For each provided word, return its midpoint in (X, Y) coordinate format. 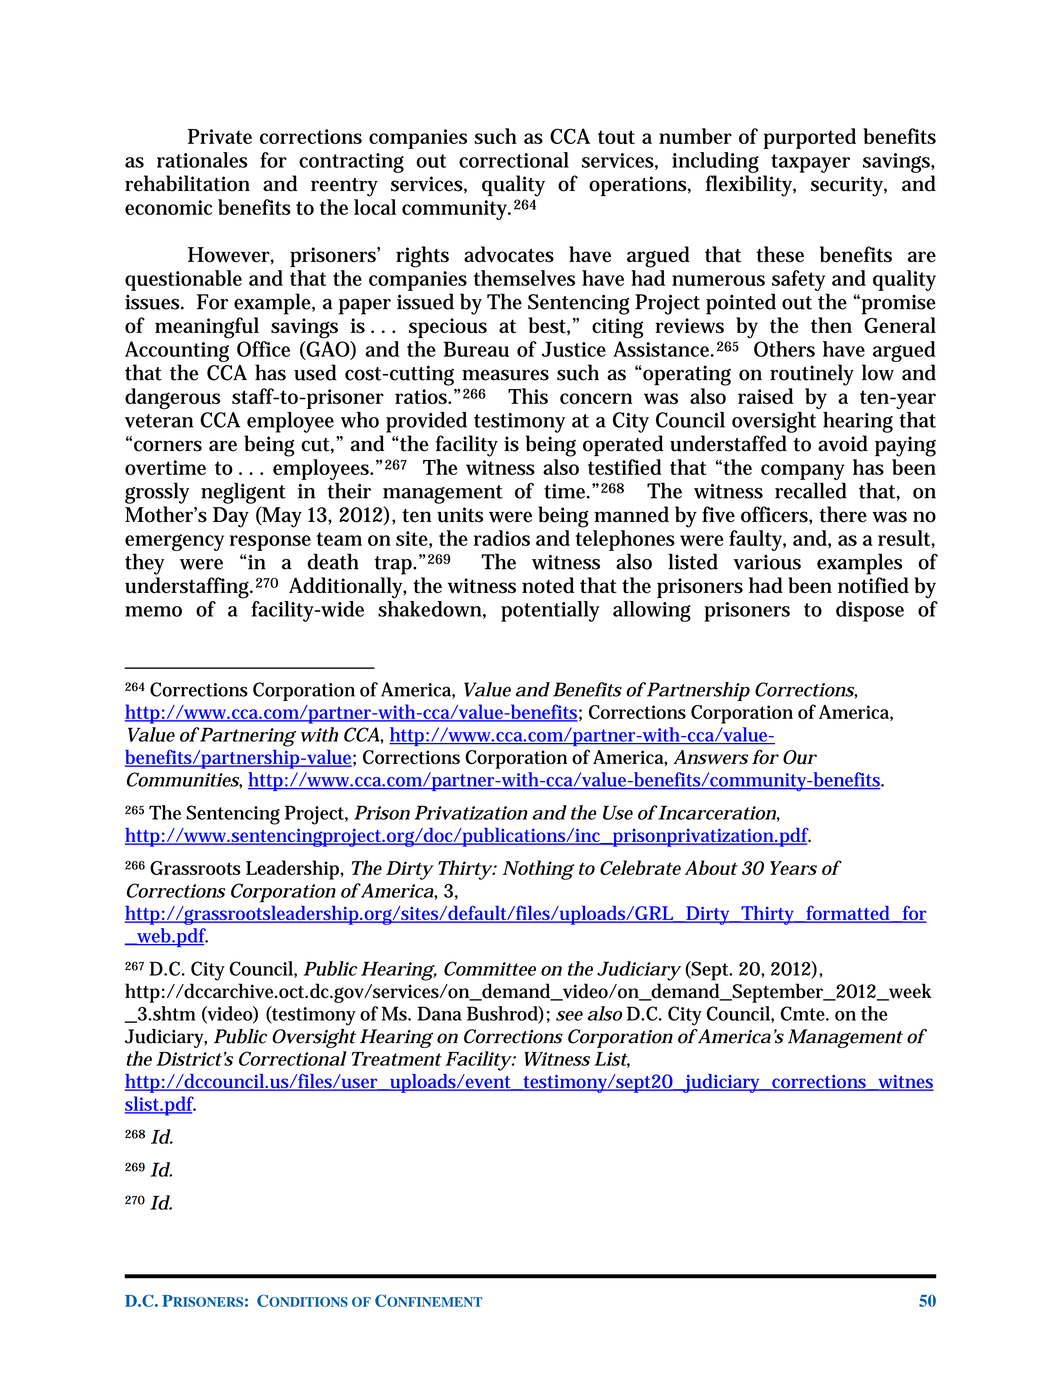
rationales (202, 160)
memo (153, 611)
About (711, 867)
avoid (843, 443)
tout (616, 137)
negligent (243, 493)
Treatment (397, 1059)
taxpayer (810, 163)
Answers (710, 757)
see (569, 1016)
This (528, 396)
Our (800, 757)
